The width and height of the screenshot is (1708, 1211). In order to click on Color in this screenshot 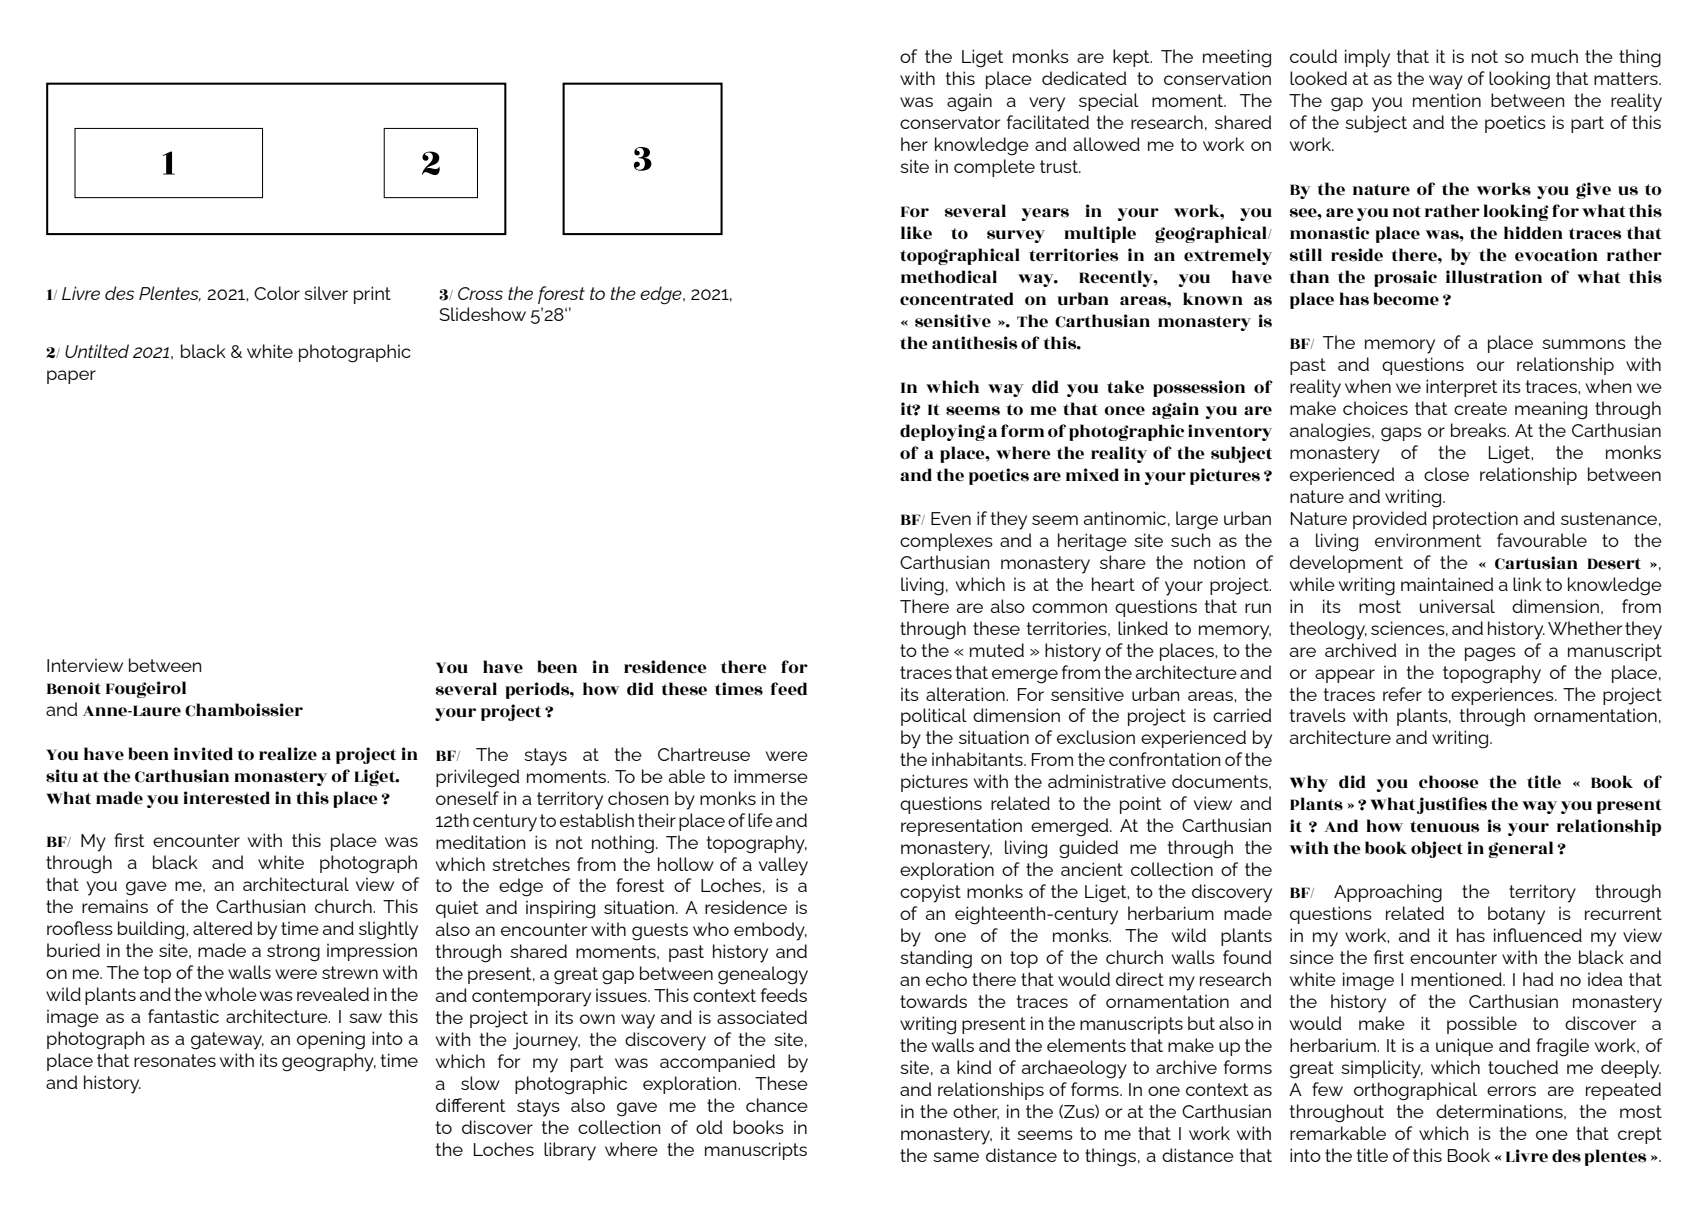, I will do `click(277, 293)`.
